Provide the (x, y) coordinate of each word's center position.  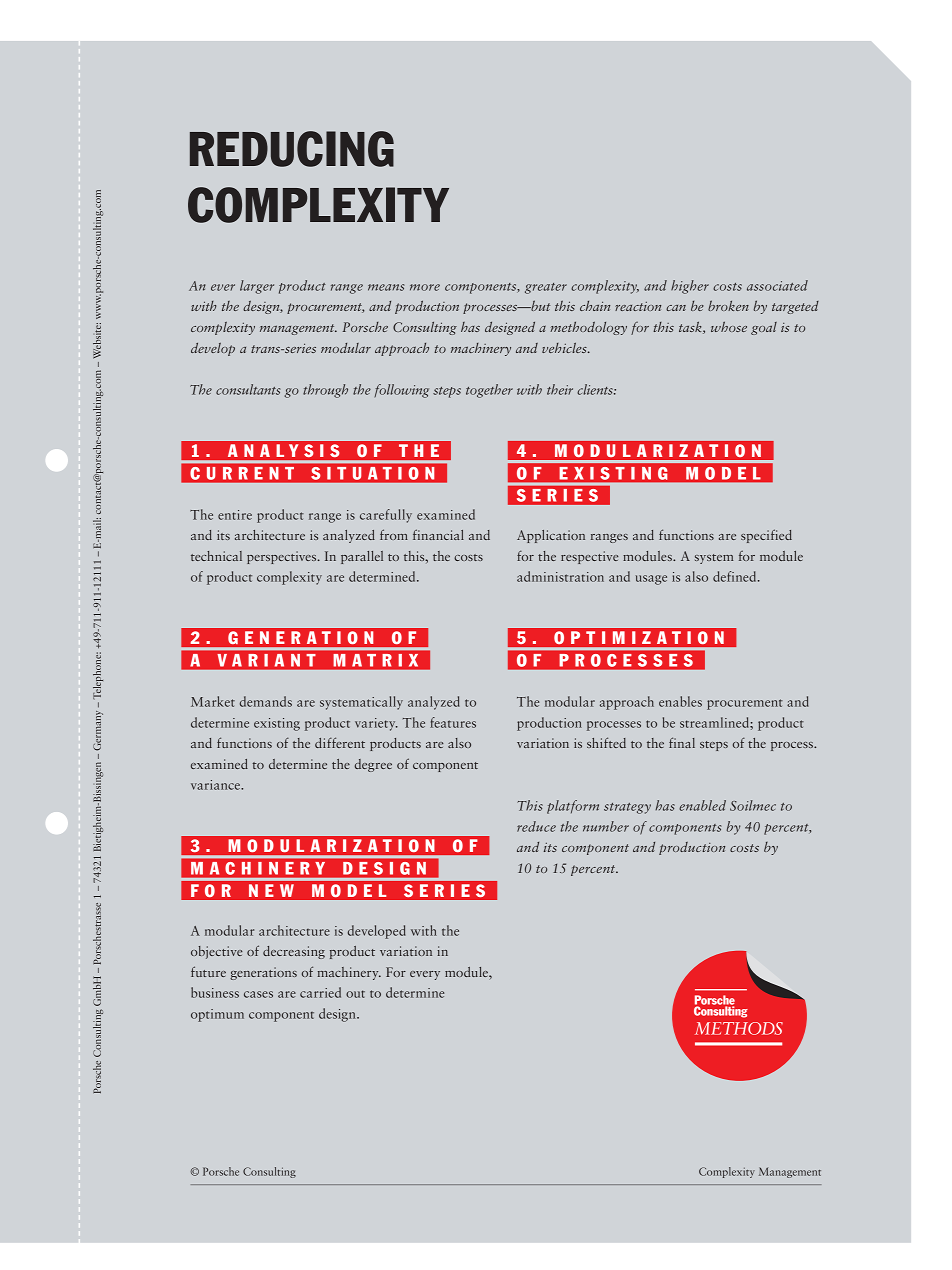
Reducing (292, 149)
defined (736, 576)
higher (690, 287)
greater (546, 288)
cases (258, 994)
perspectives (283, 557)
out (355, 994)
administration (560, 576)
